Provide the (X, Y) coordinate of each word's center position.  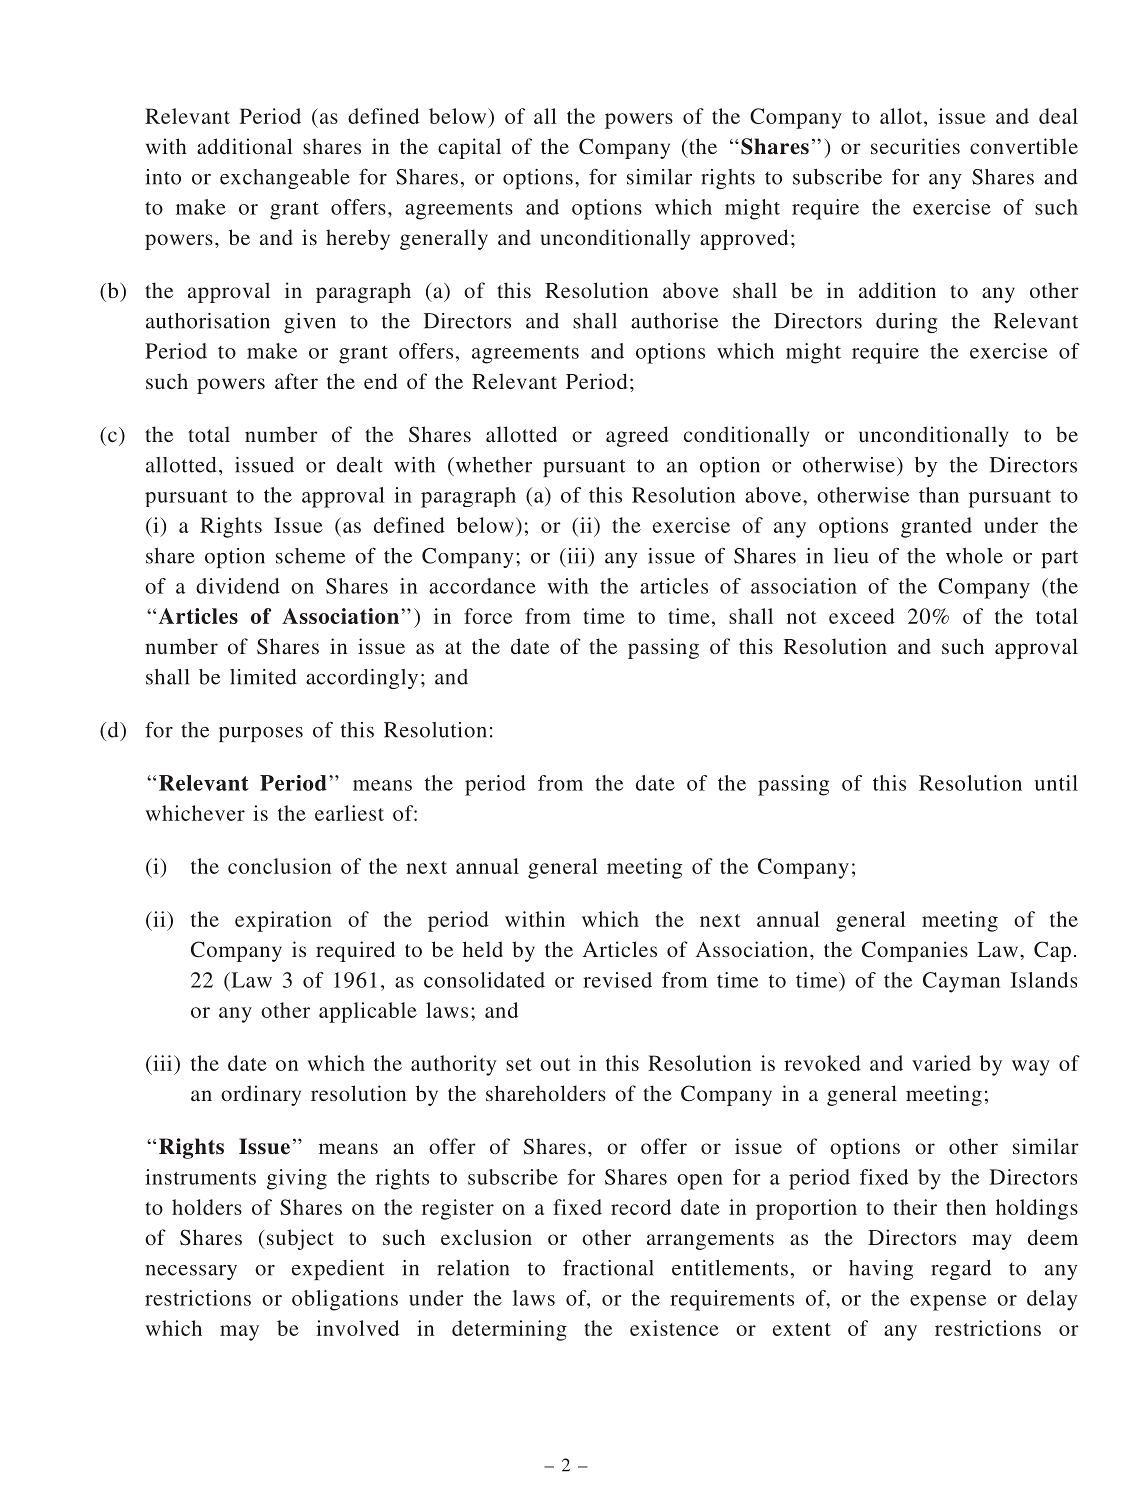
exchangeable (285, 179)
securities (915, 146)
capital (469, 148)
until (1056, 783)
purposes (261, 734)
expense (948, 1303)
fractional (608, 1268)
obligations (345, 1300)
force (488, 616)
